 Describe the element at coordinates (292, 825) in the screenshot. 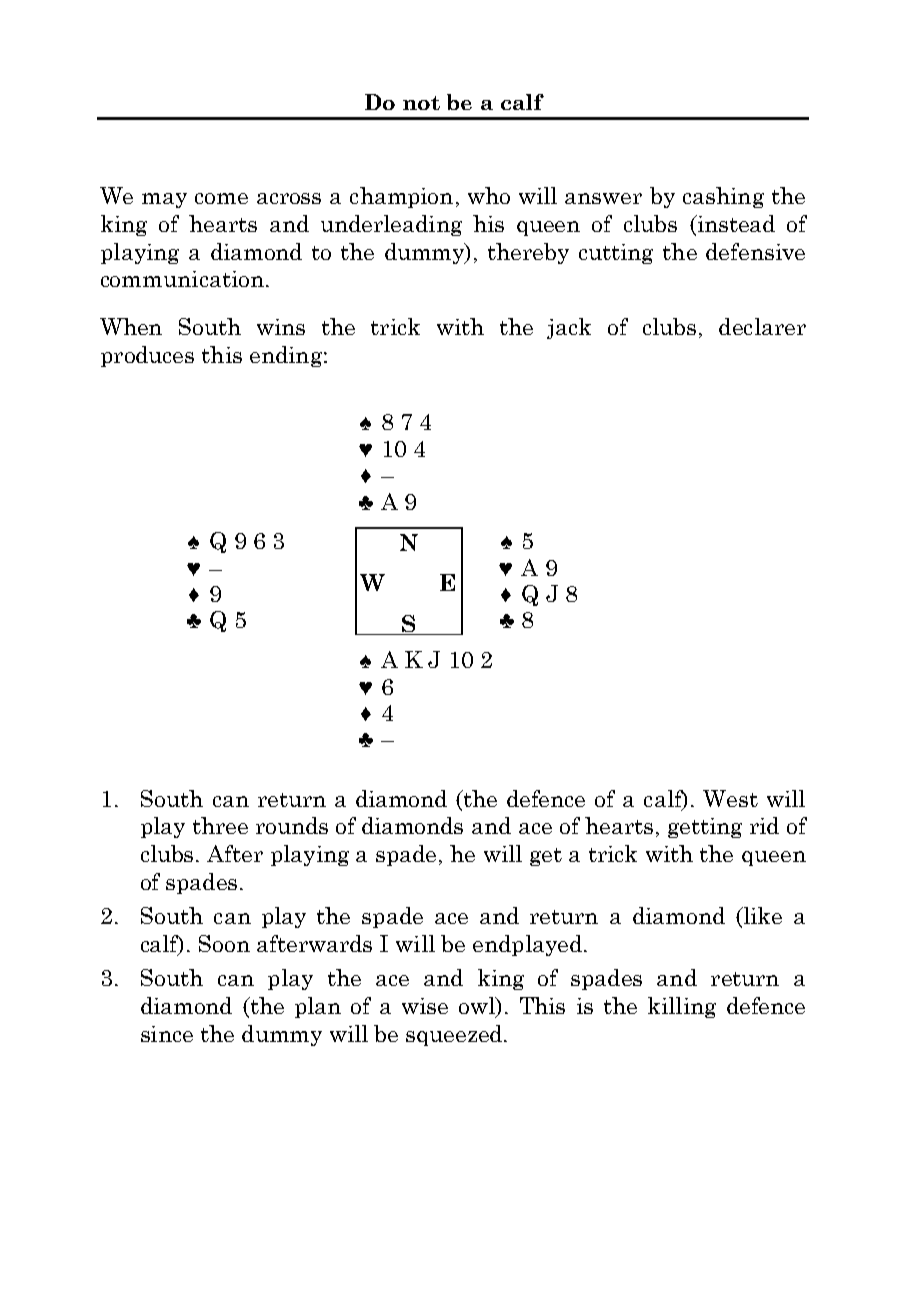

I see `rounds` at that location.
